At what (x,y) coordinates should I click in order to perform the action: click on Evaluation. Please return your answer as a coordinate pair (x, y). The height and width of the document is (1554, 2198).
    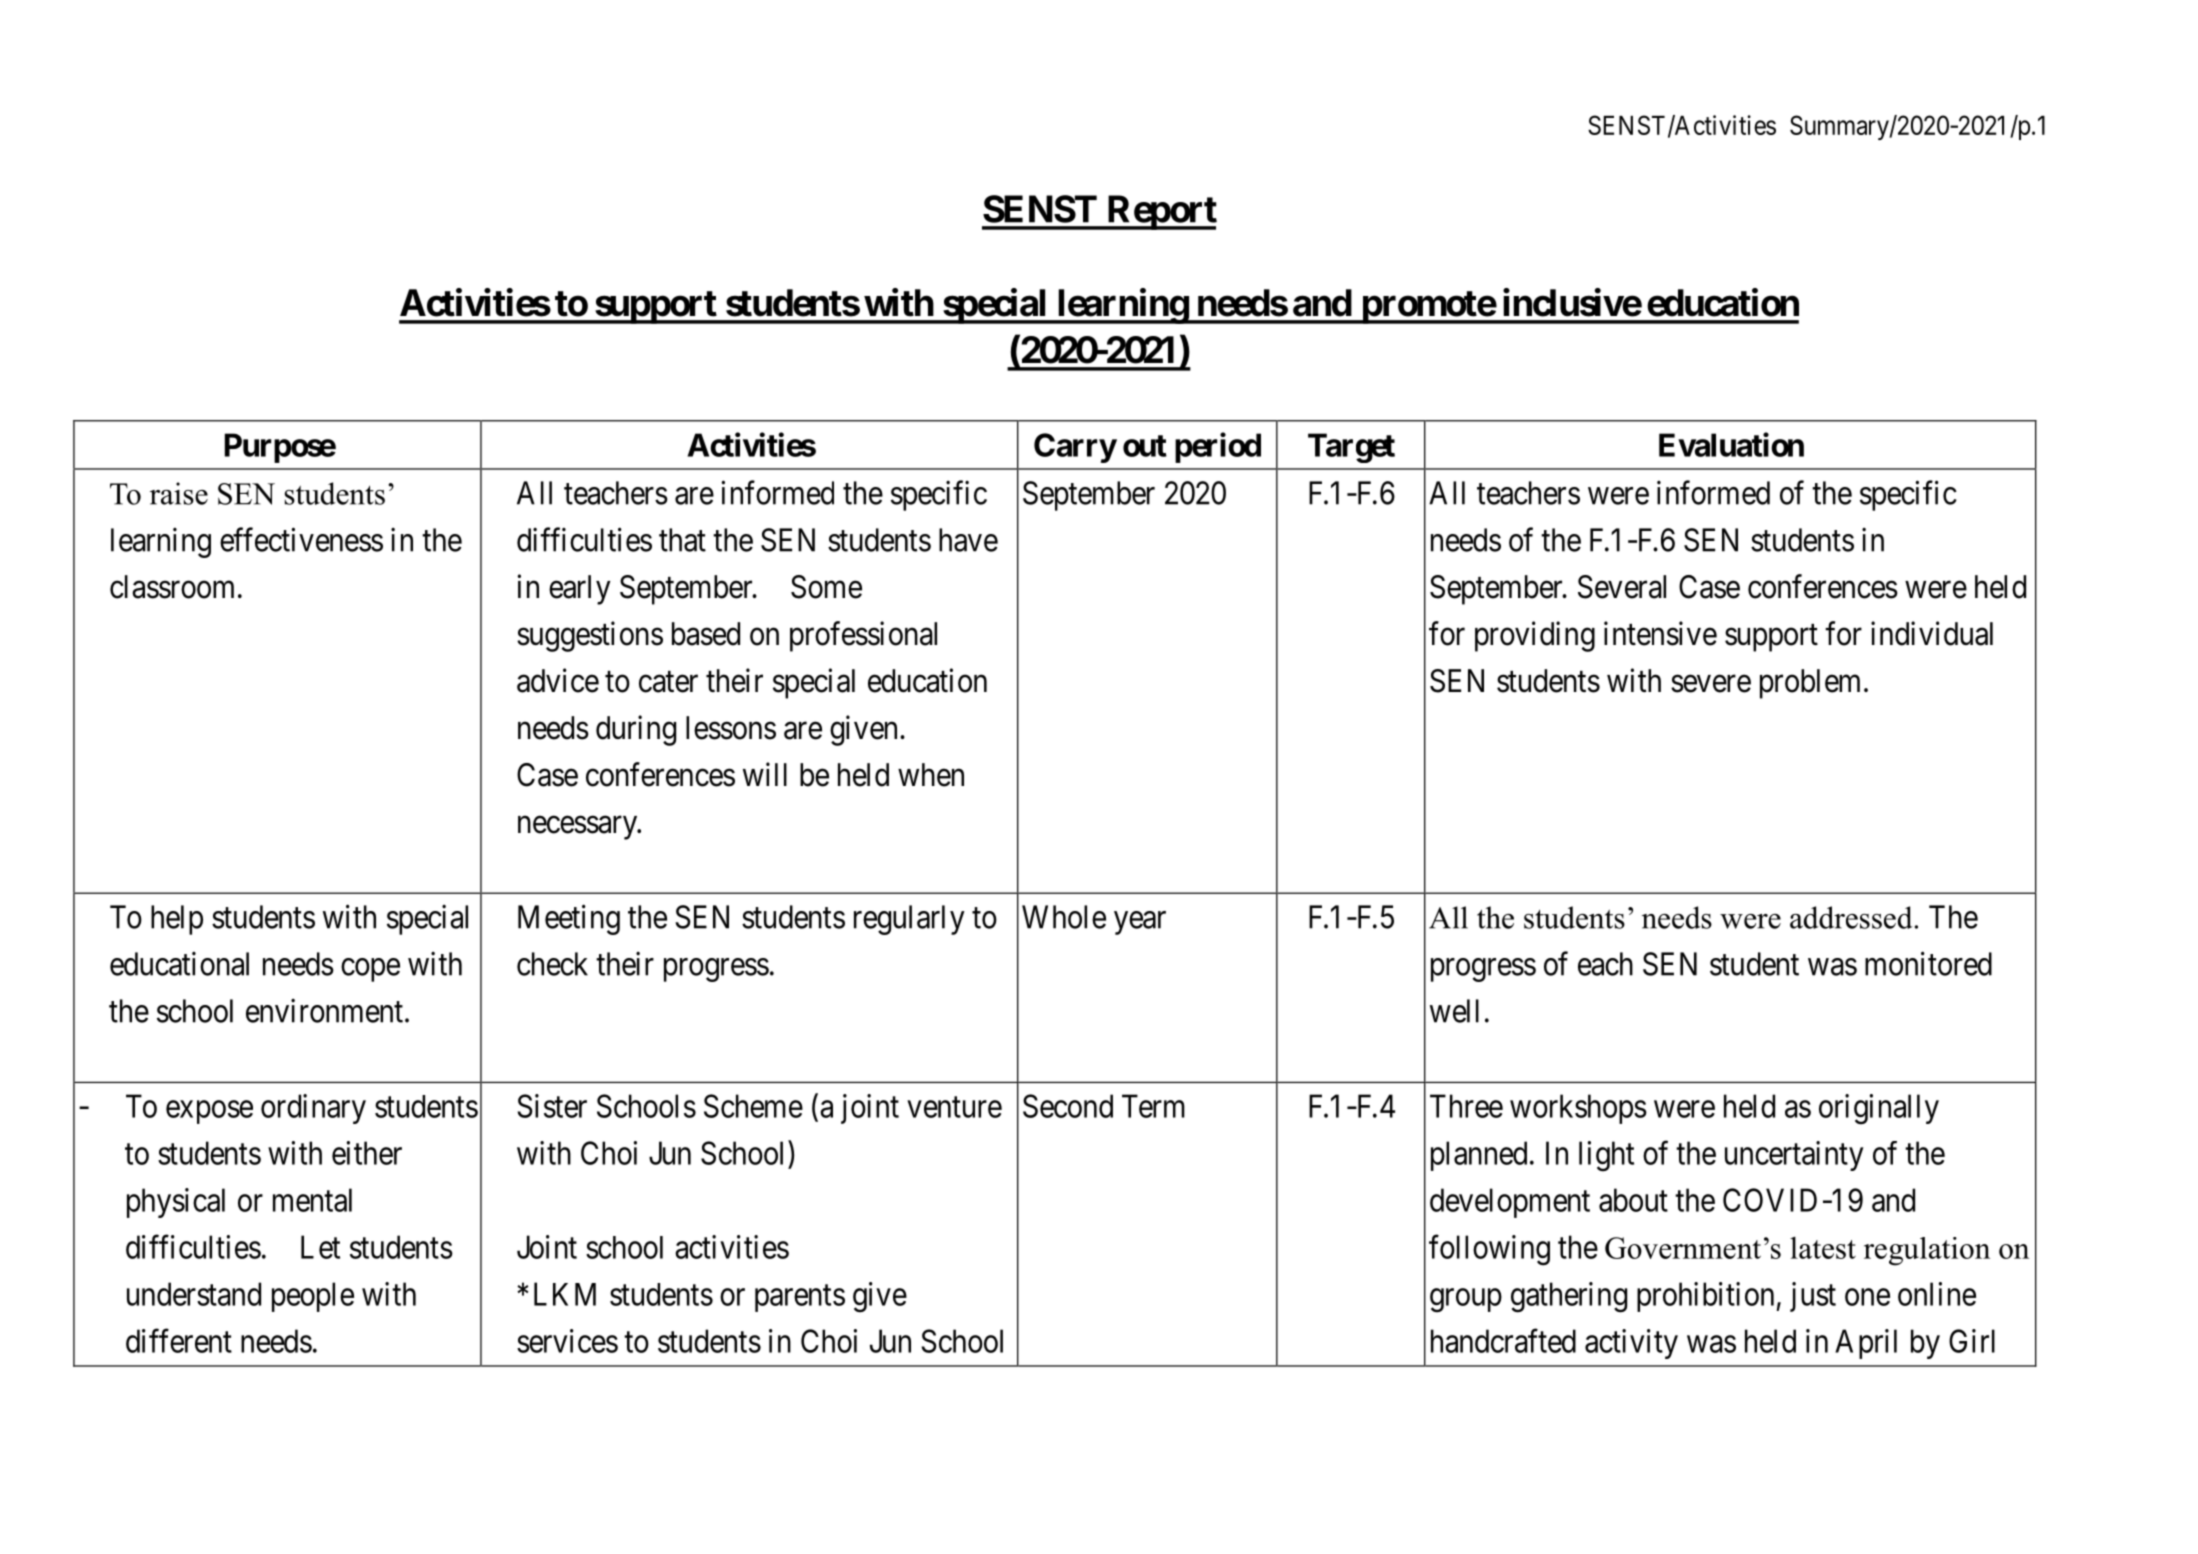
    Looking at the image, I should click on (1731, 444).
